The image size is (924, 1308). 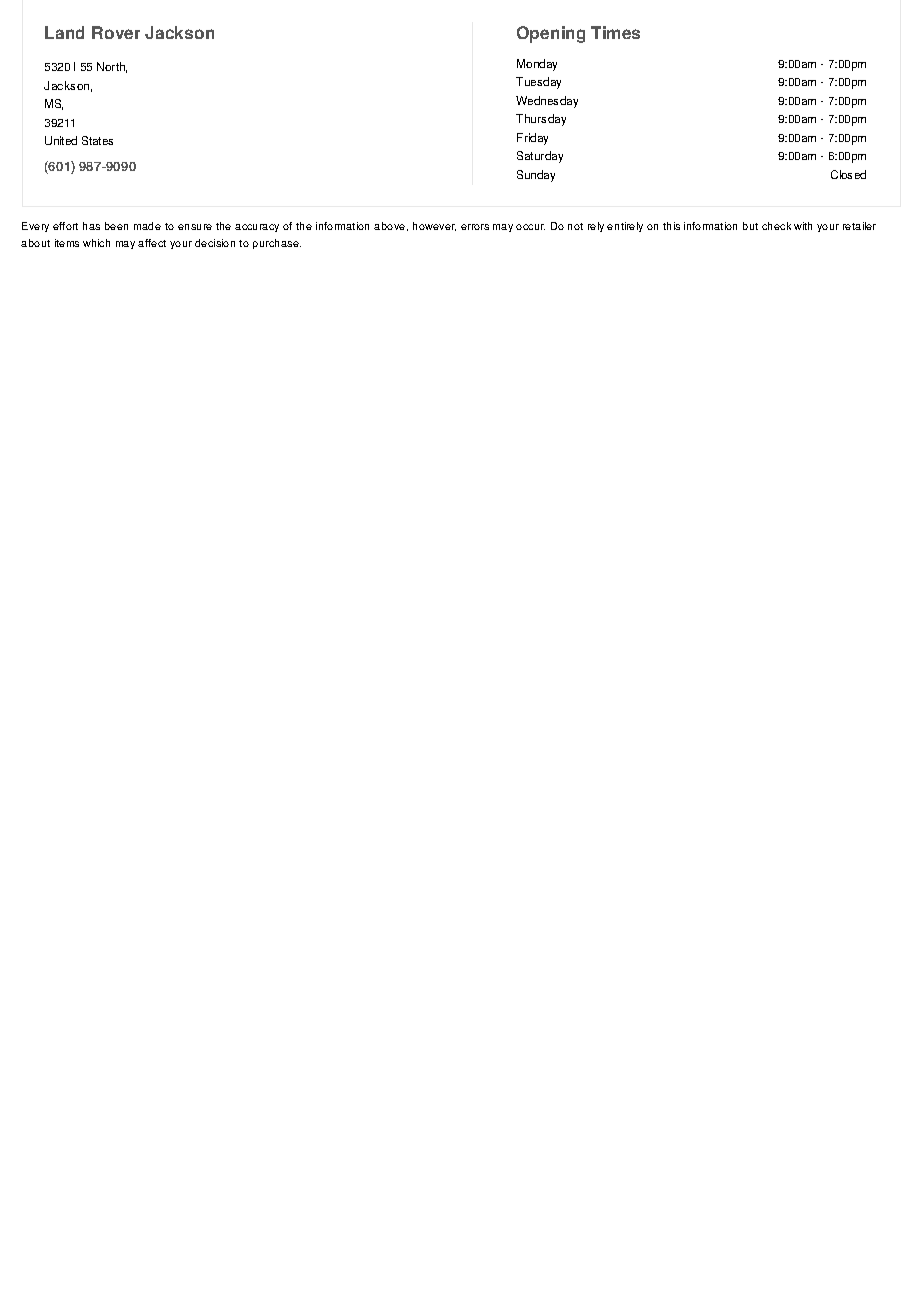 I want to click on States, so click(x=97, y=140).
